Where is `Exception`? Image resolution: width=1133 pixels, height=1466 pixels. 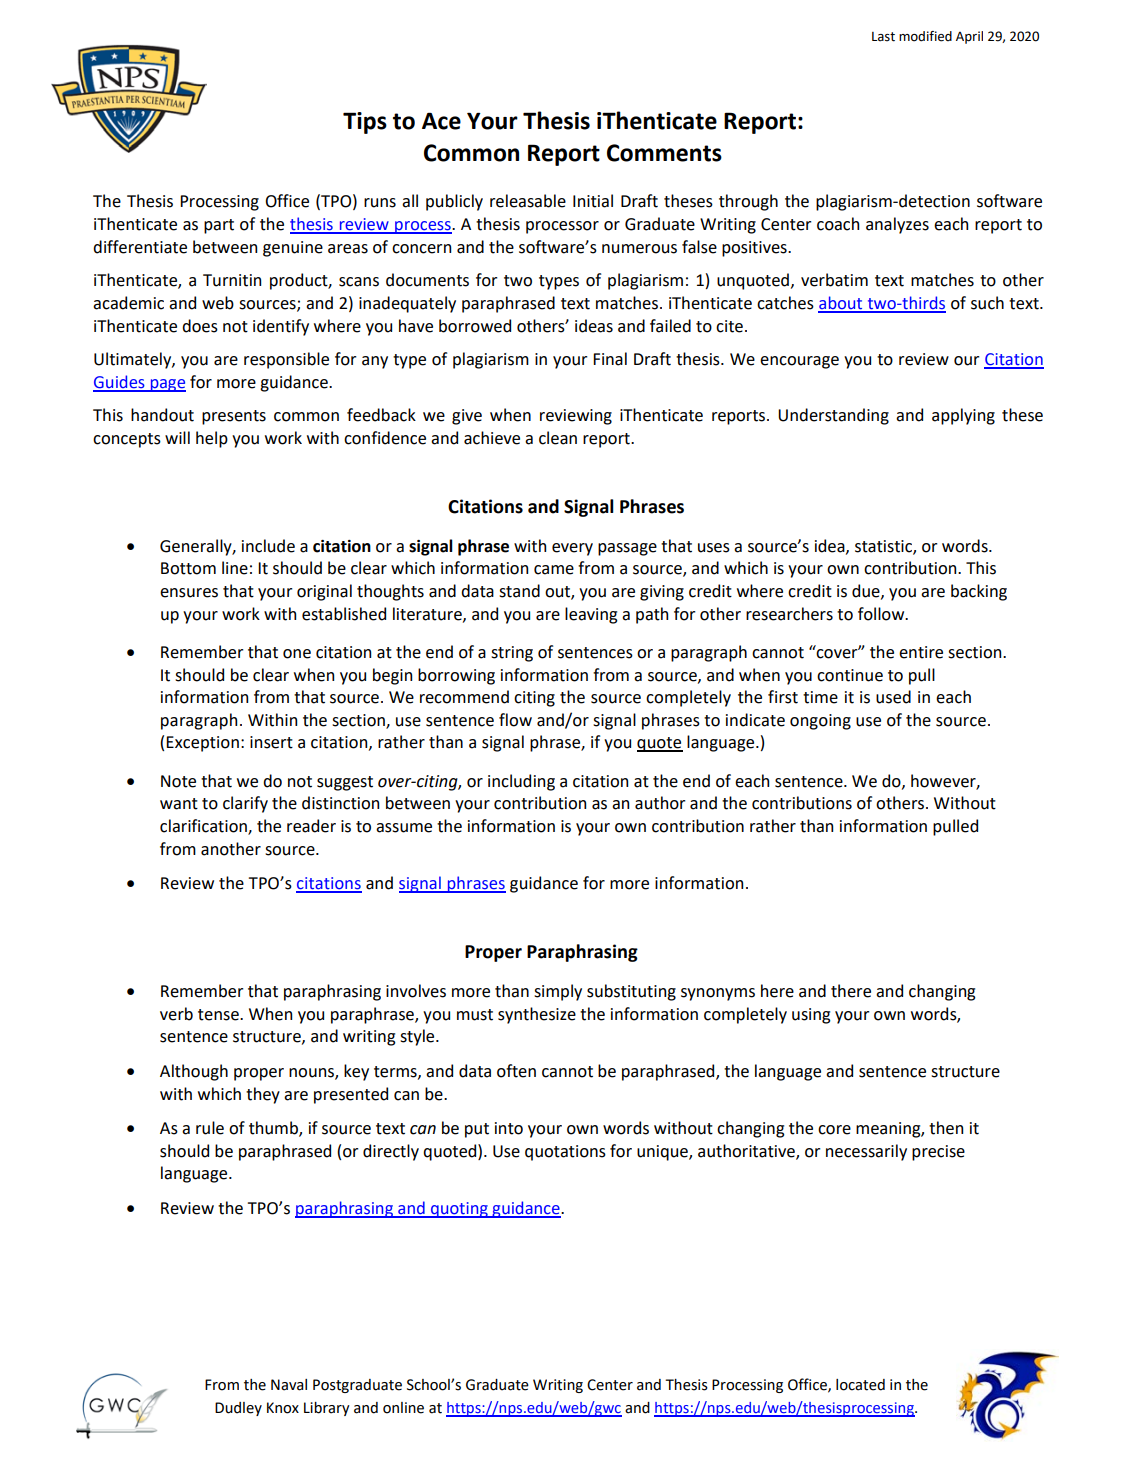 Exception is located at coordinates (202, 744).
